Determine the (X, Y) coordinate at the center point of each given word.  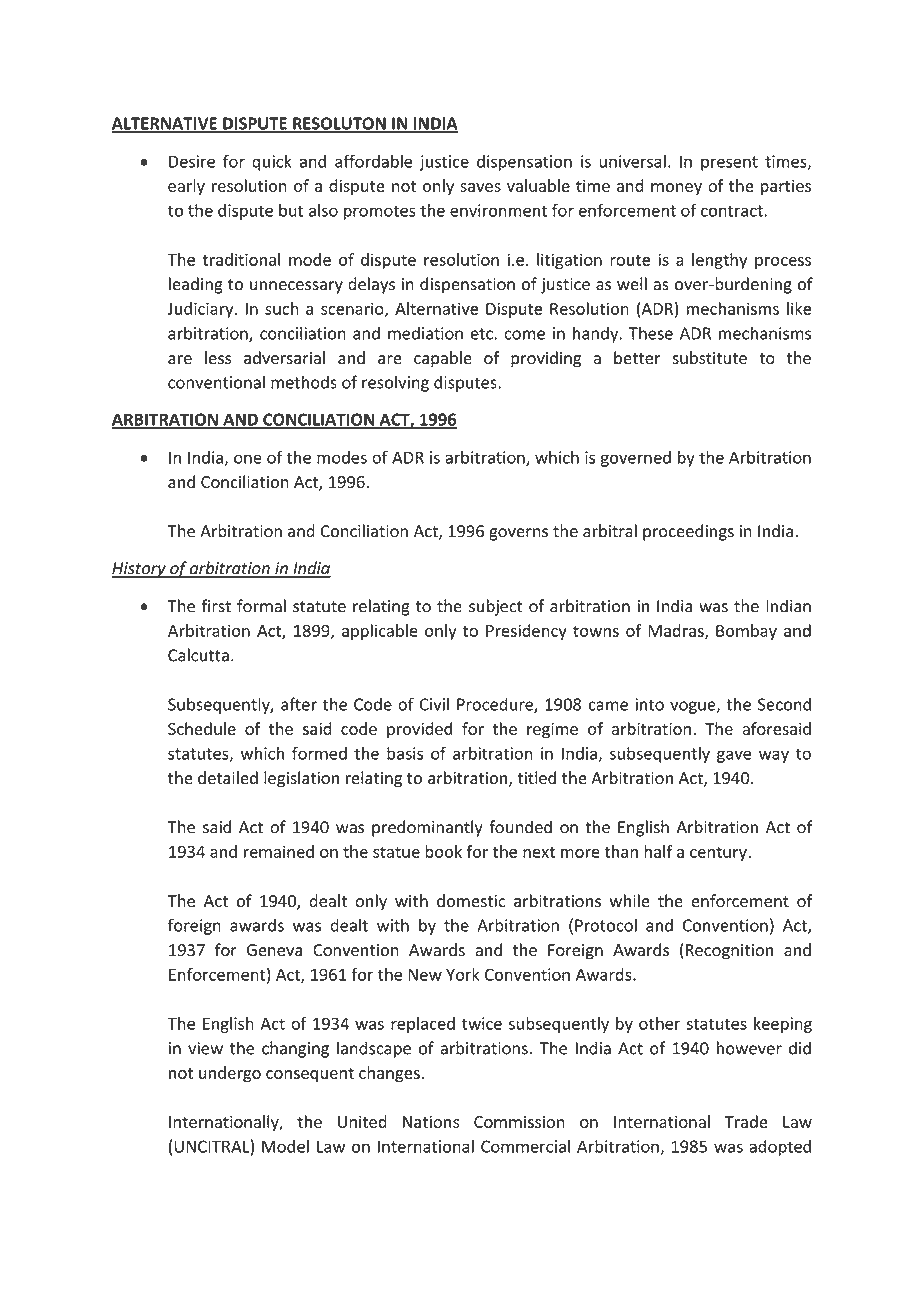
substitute (709, 358)
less (218, 358)
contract (732, 211)
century (718, 854)
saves (480, 187)
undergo (230, 1074)
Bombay (746, 632)
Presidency (526, 632)
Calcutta (198, 655)
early (186, 187)
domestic (471, 901)
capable (443, 359)
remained (279, 851)
